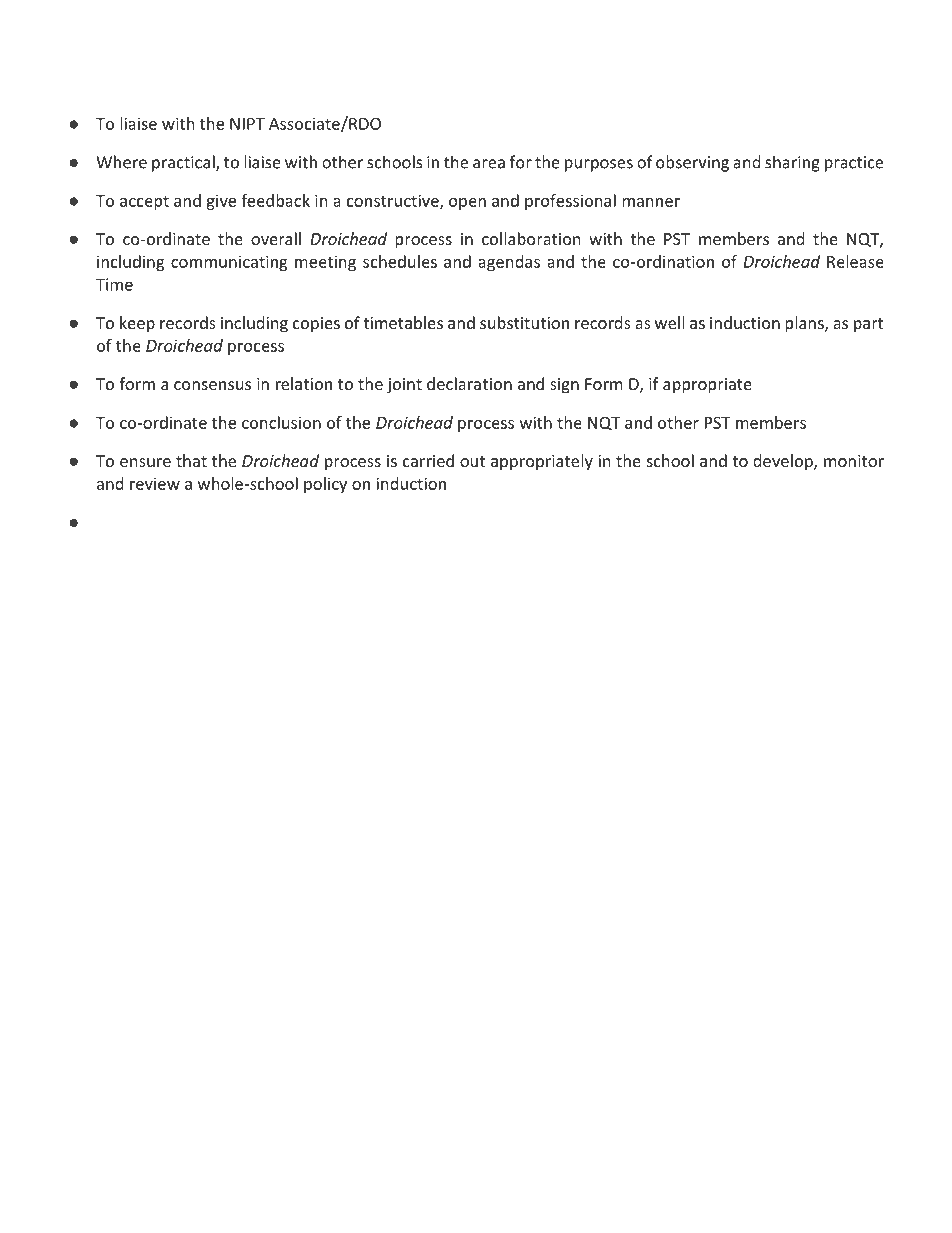 The image size is (952, 1233). Describe the element at coordinates (489, 164) in the screenshot. I see `area` at that location.
